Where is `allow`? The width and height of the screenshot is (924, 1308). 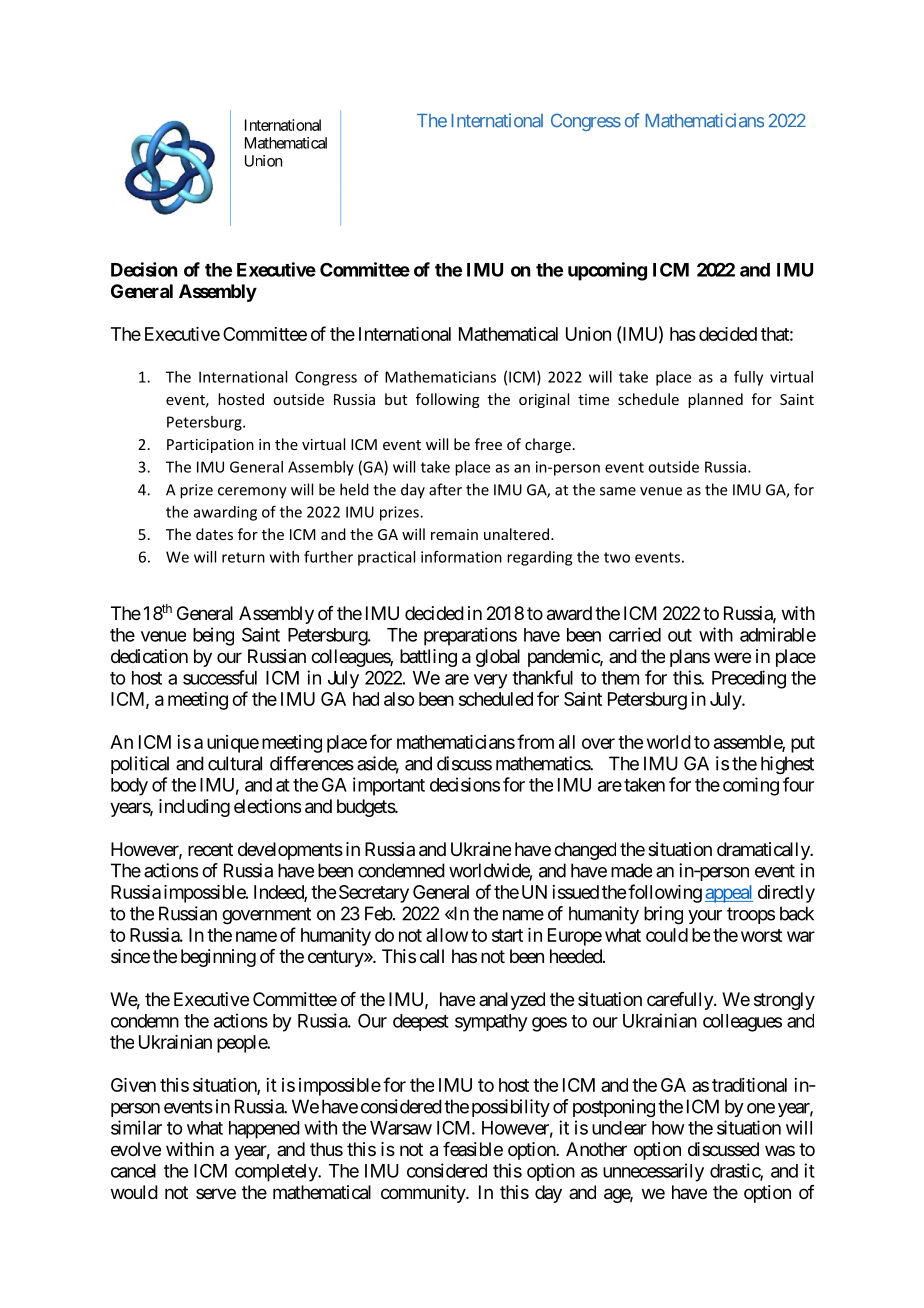
allow is located at coordinates (447, 935).
